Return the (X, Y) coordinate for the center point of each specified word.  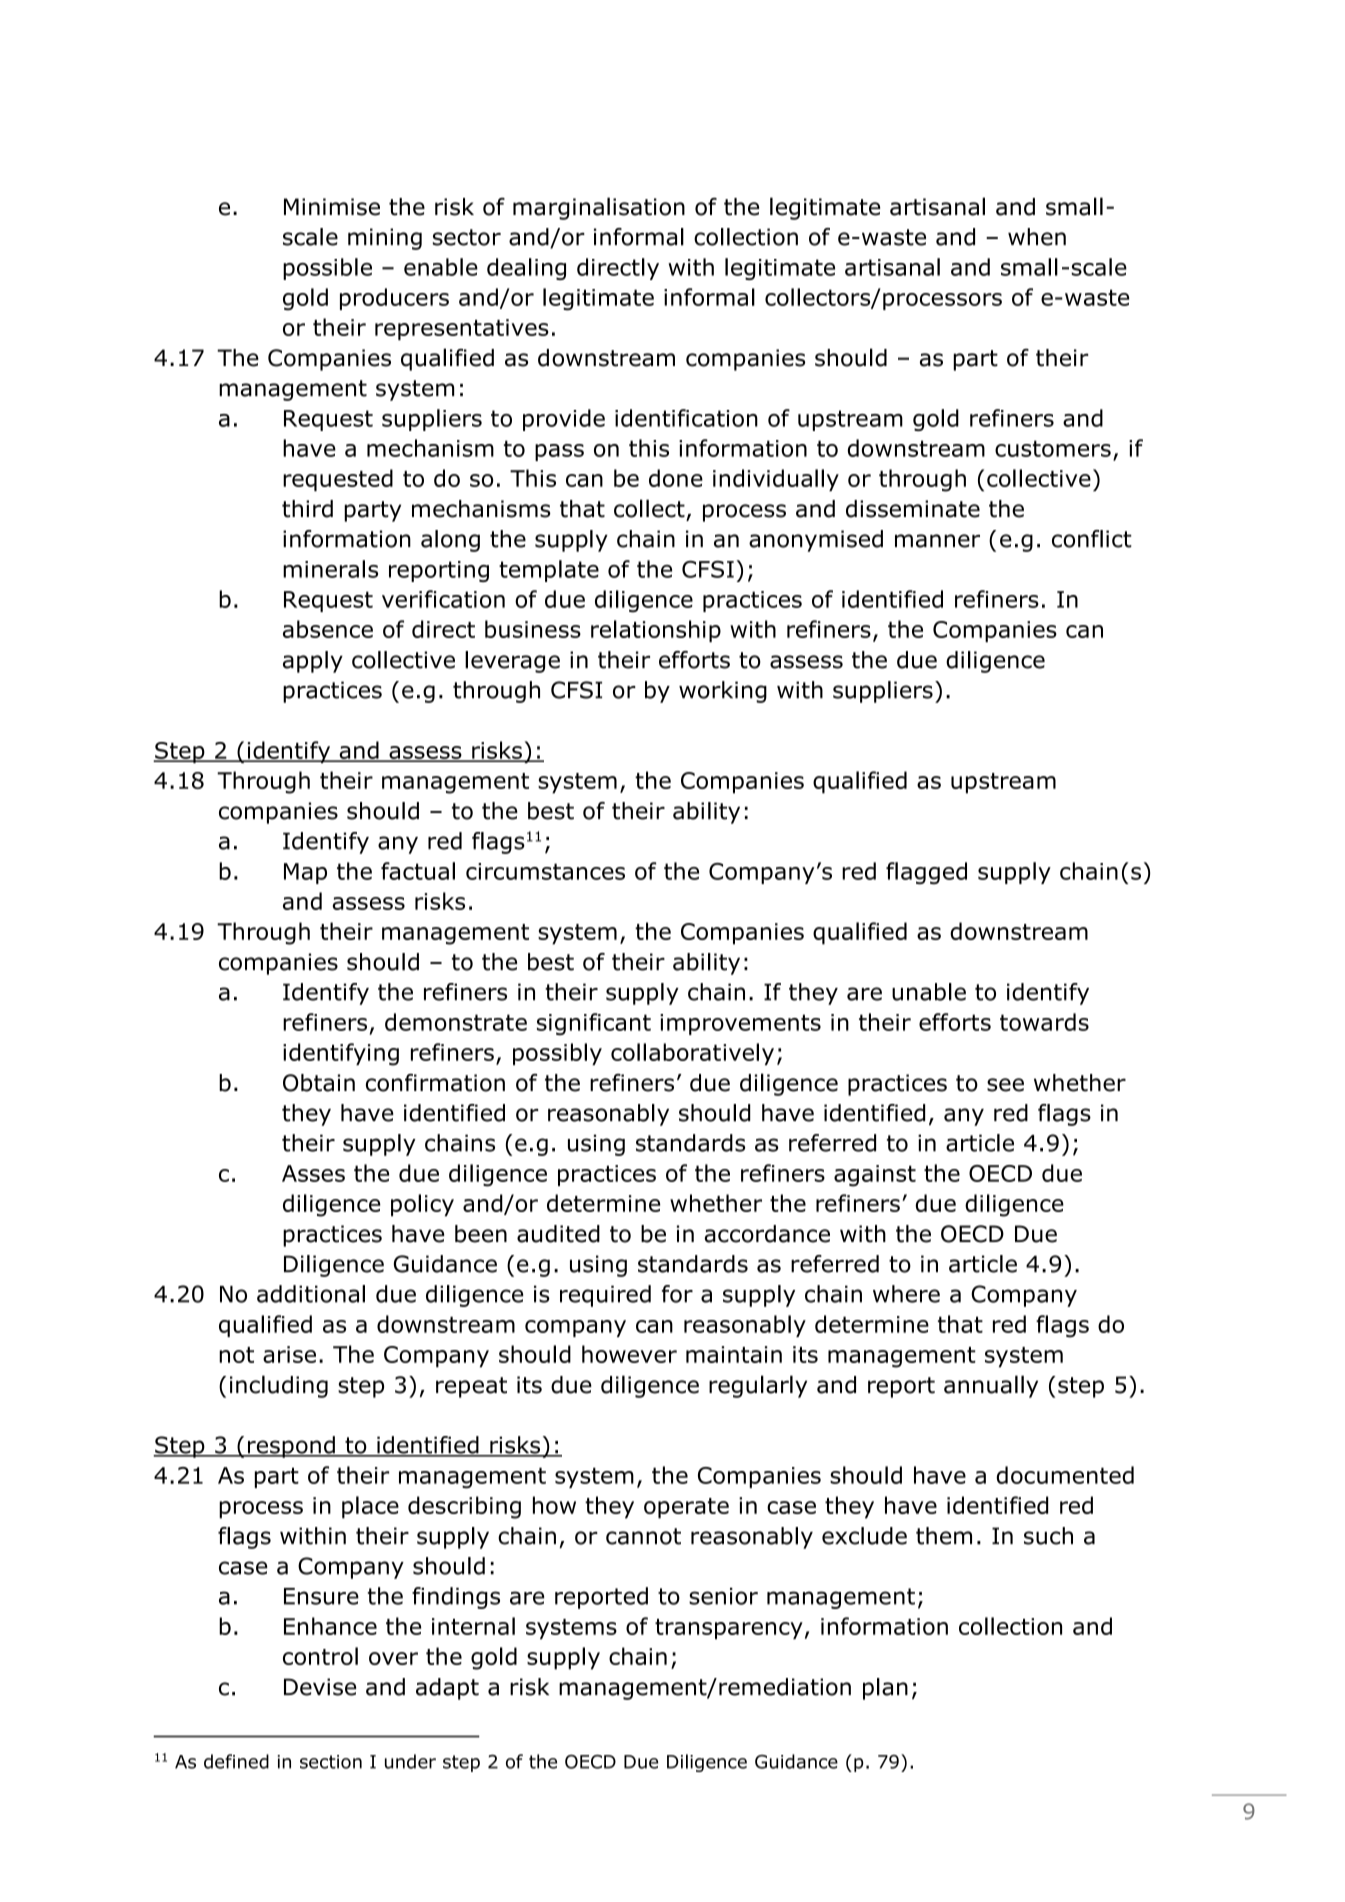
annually (991, 1386)
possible (327, 269)
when (1037, 237)
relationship (656, 631)
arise (289, 1354)
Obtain (319, 1083)
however (629, 1354)
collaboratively (692, 1054)
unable (929, 992)
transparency (729, 1629)
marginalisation (599, 208)
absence (328, 629)
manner (937, 541)
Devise (320, 1687)
